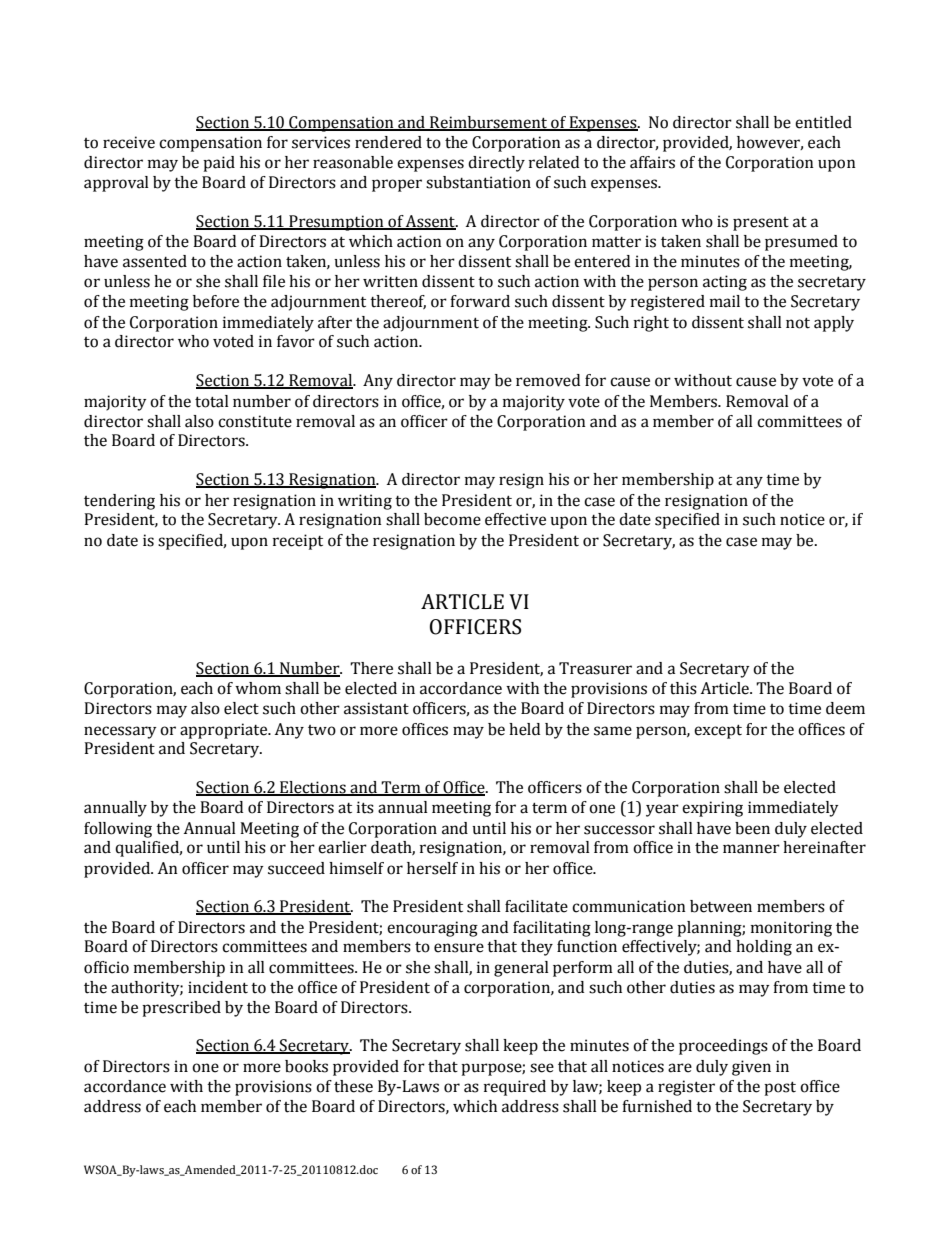 This document has height=1233, width=952. What do you see at coordinates (181, 1009) in the document?
I see `prescribed` at bounding box center [181, 1009].
